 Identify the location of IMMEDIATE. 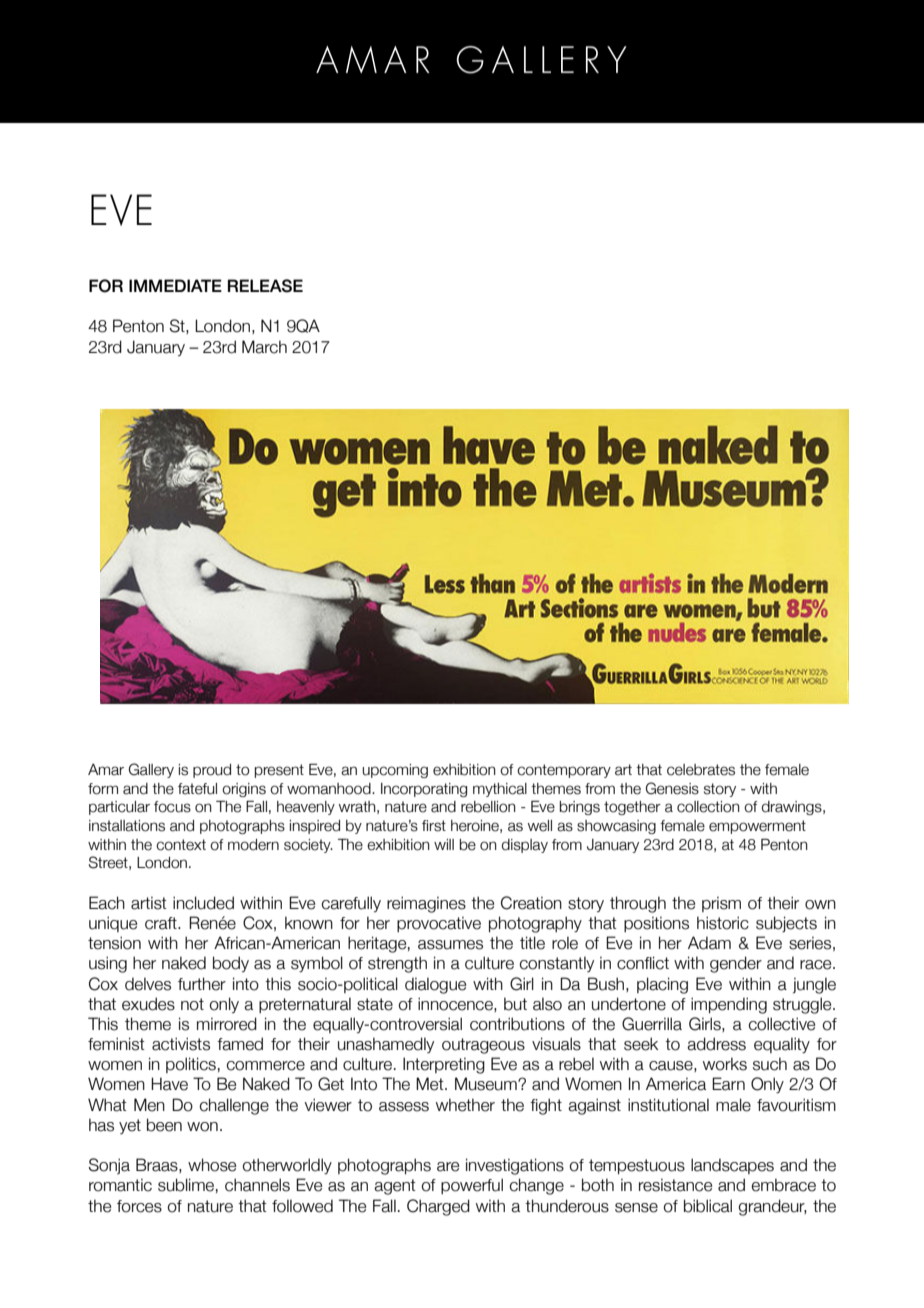
(175, 285).
